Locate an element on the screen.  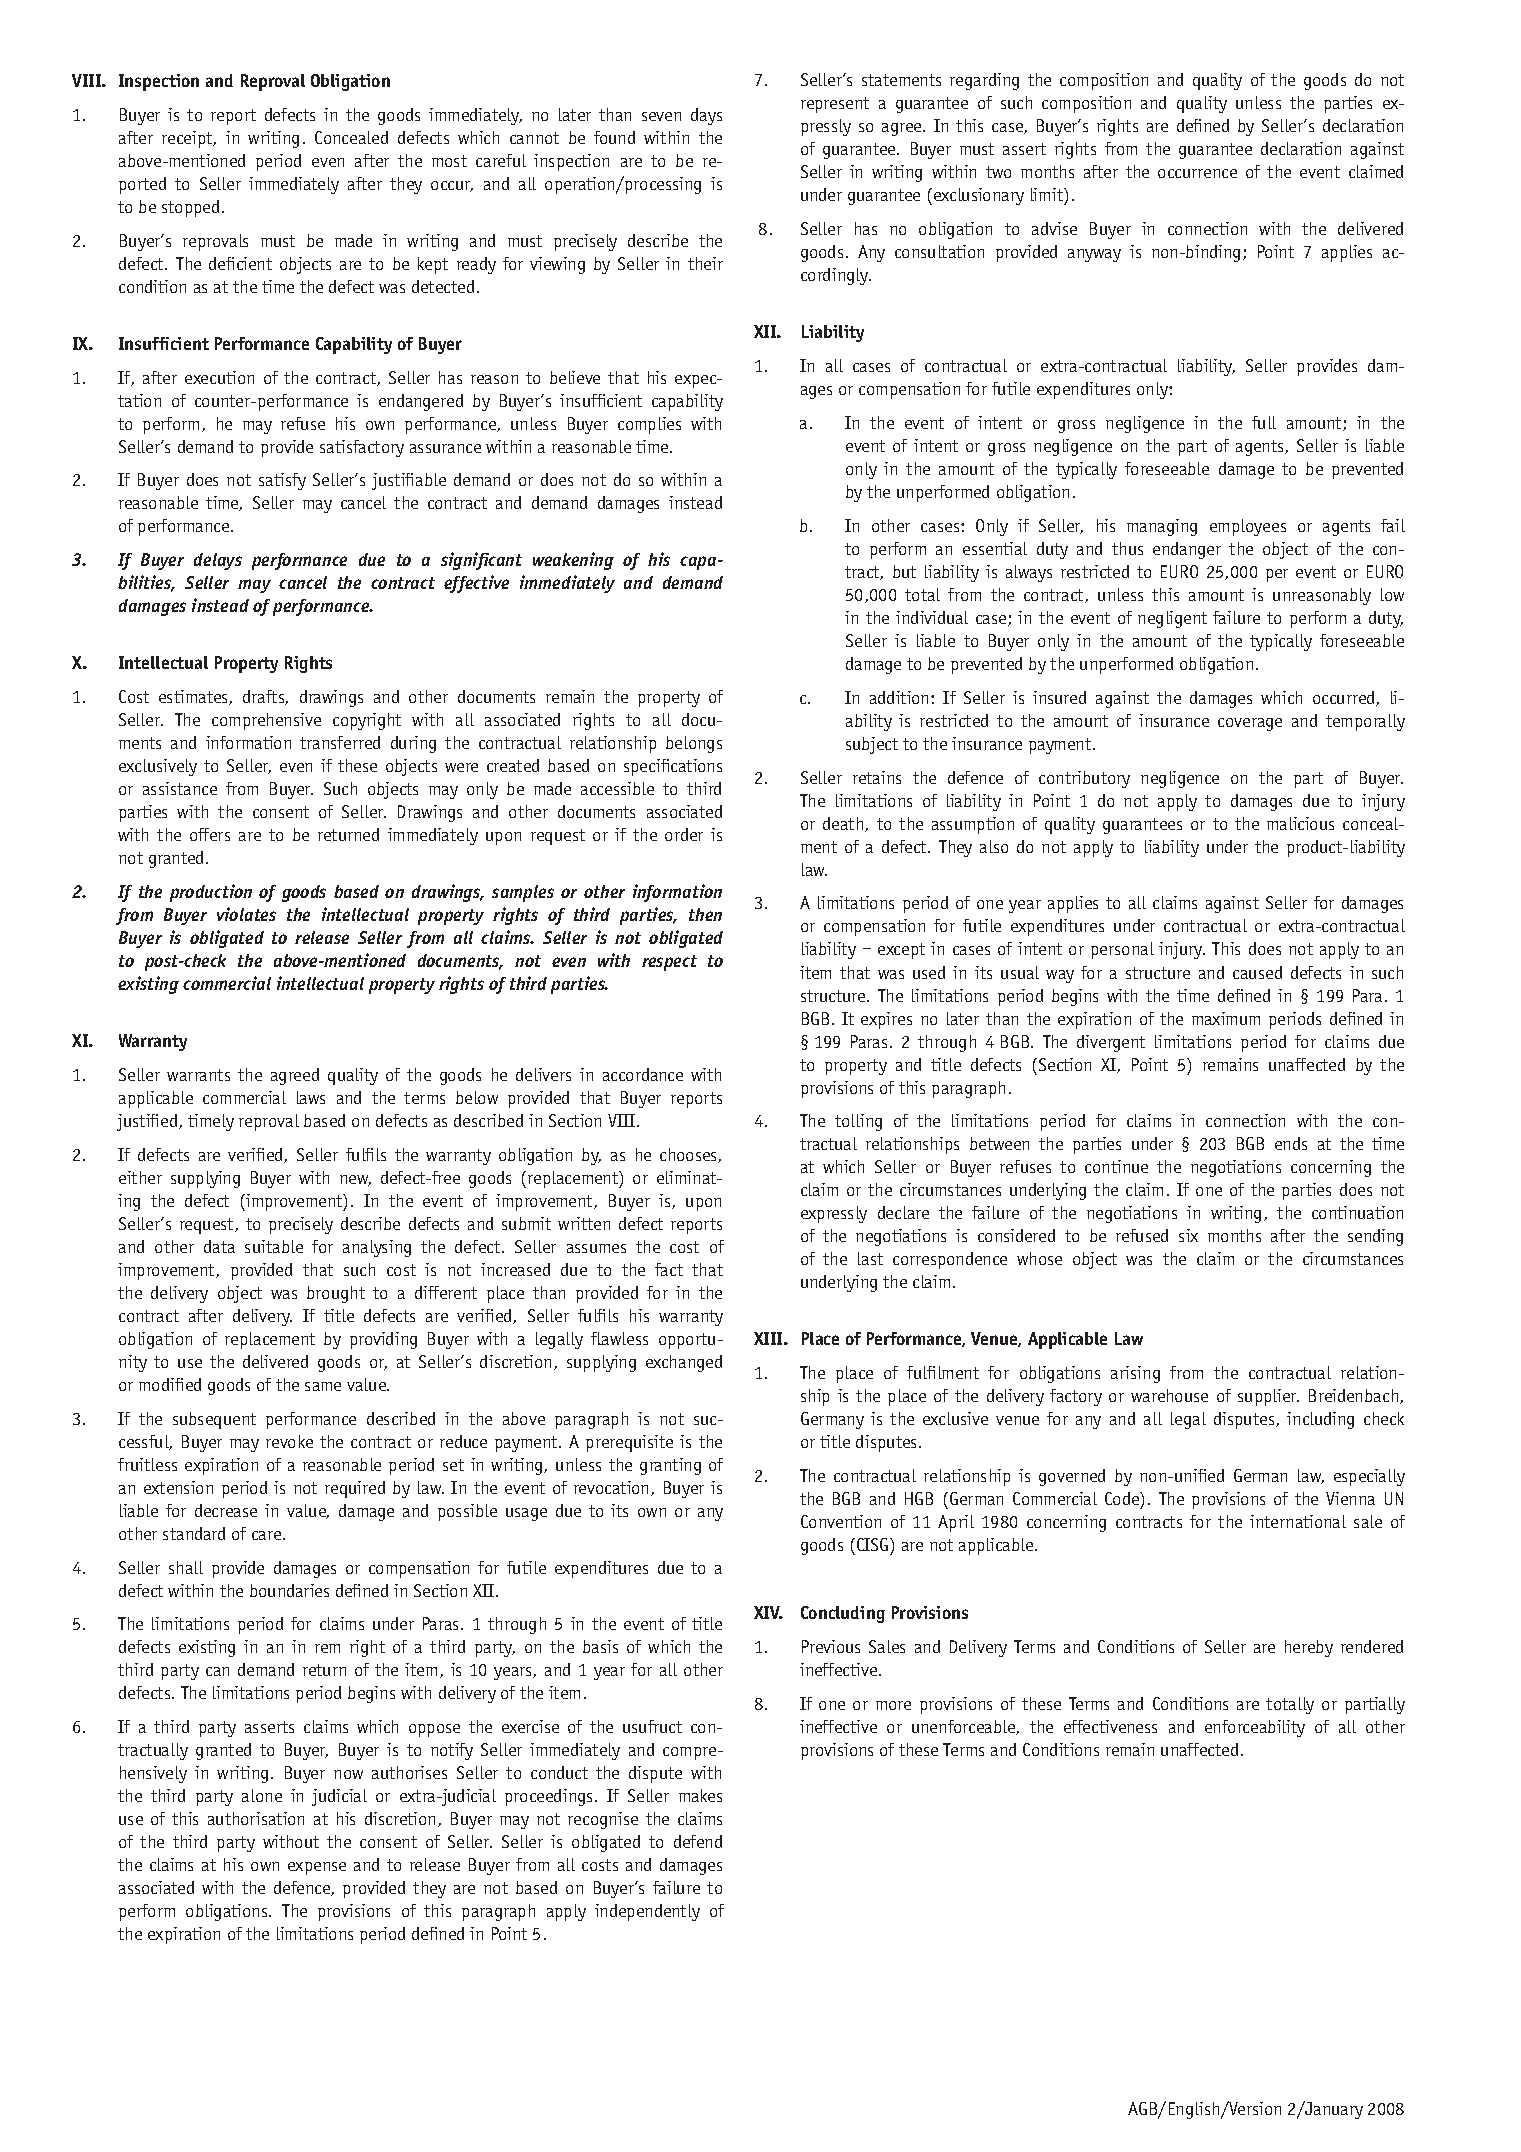
days is located at coordinates (706, 116).
